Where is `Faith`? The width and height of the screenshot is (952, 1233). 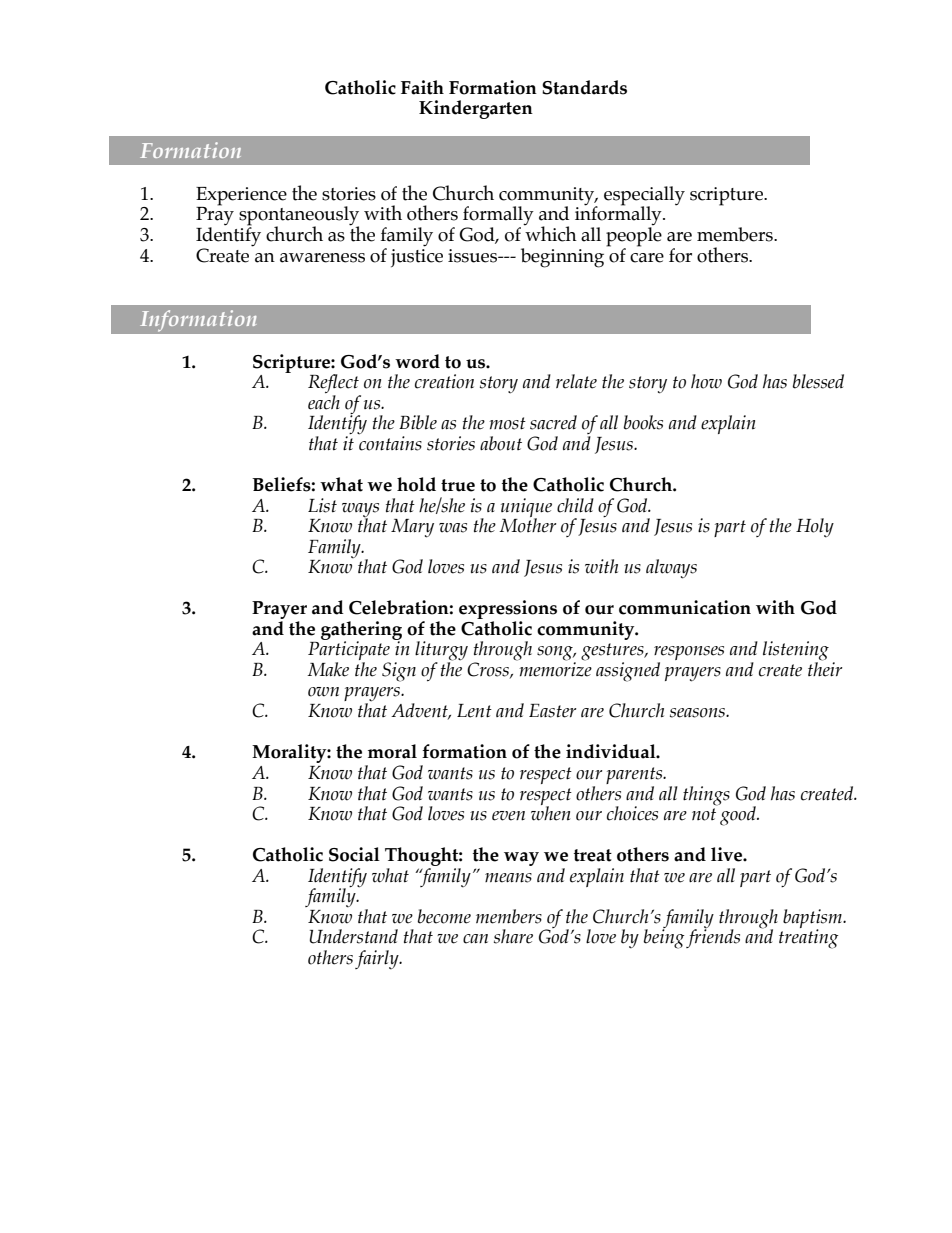 Faith is located at coordinates (422, 87).
